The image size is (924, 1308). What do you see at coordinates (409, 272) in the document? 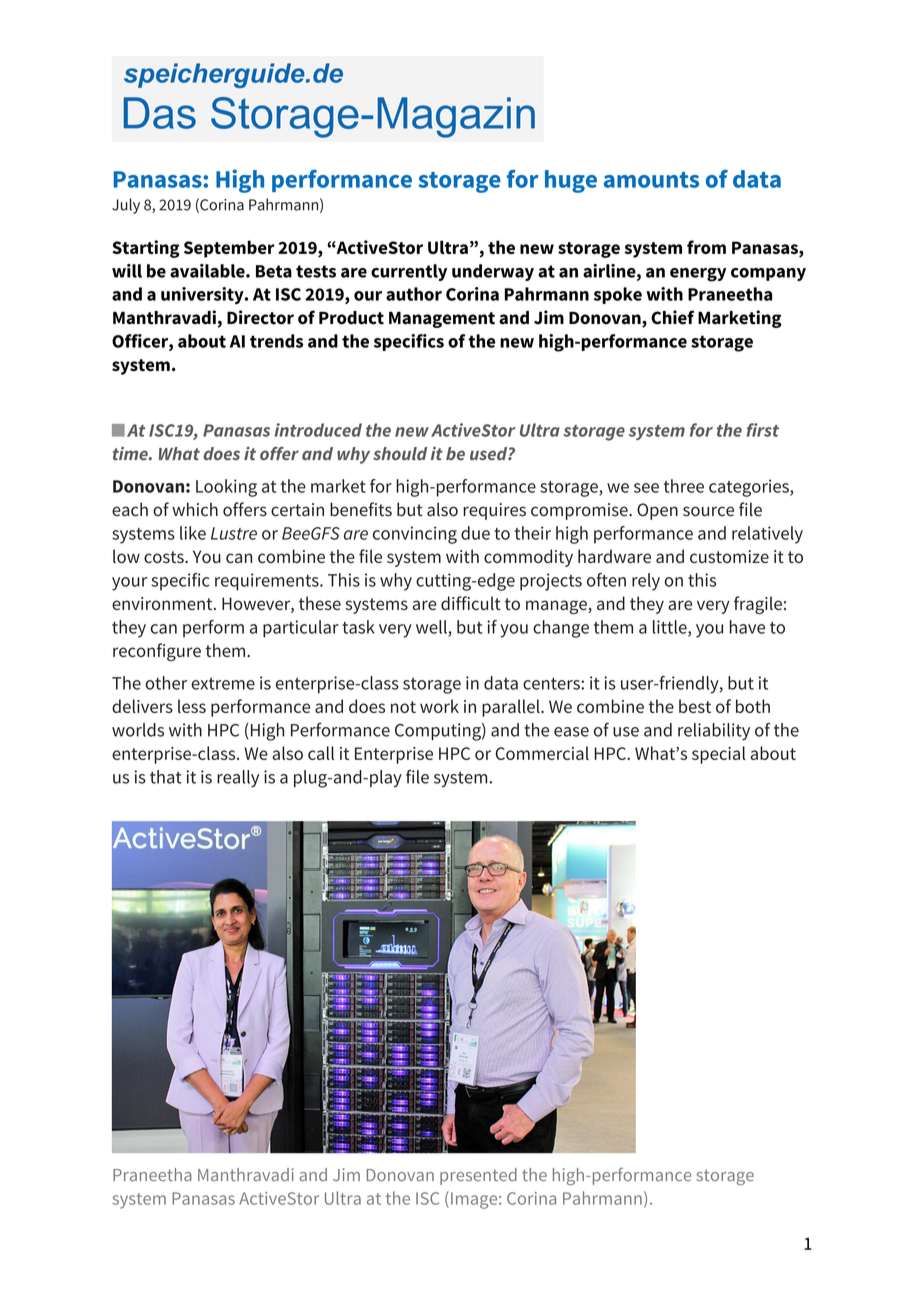
I see `currently` at bounding box center [409, 272].
